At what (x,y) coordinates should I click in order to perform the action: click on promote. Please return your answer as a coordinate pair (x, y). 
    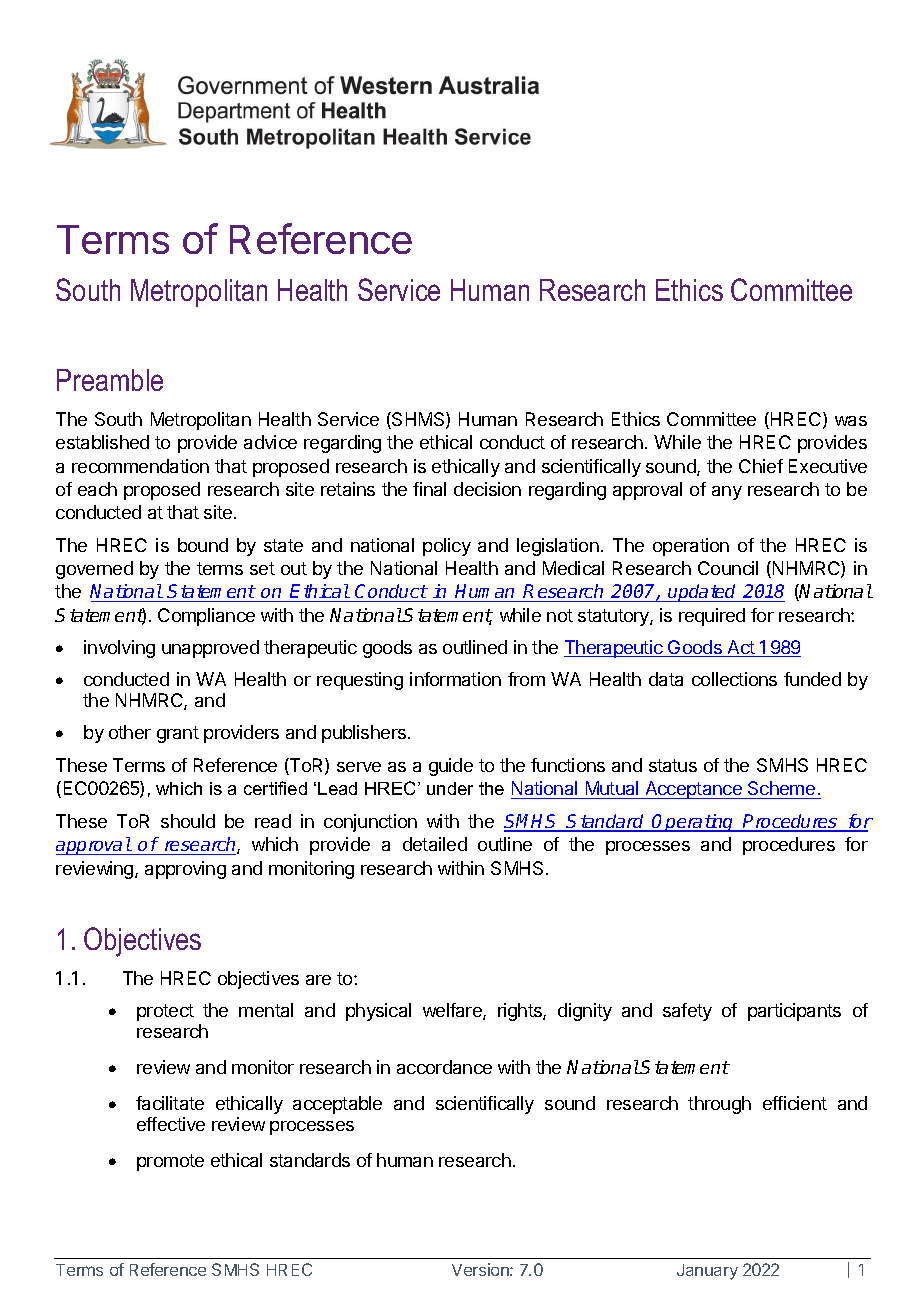
    Looking at the image, I should click on (170, 1162).
